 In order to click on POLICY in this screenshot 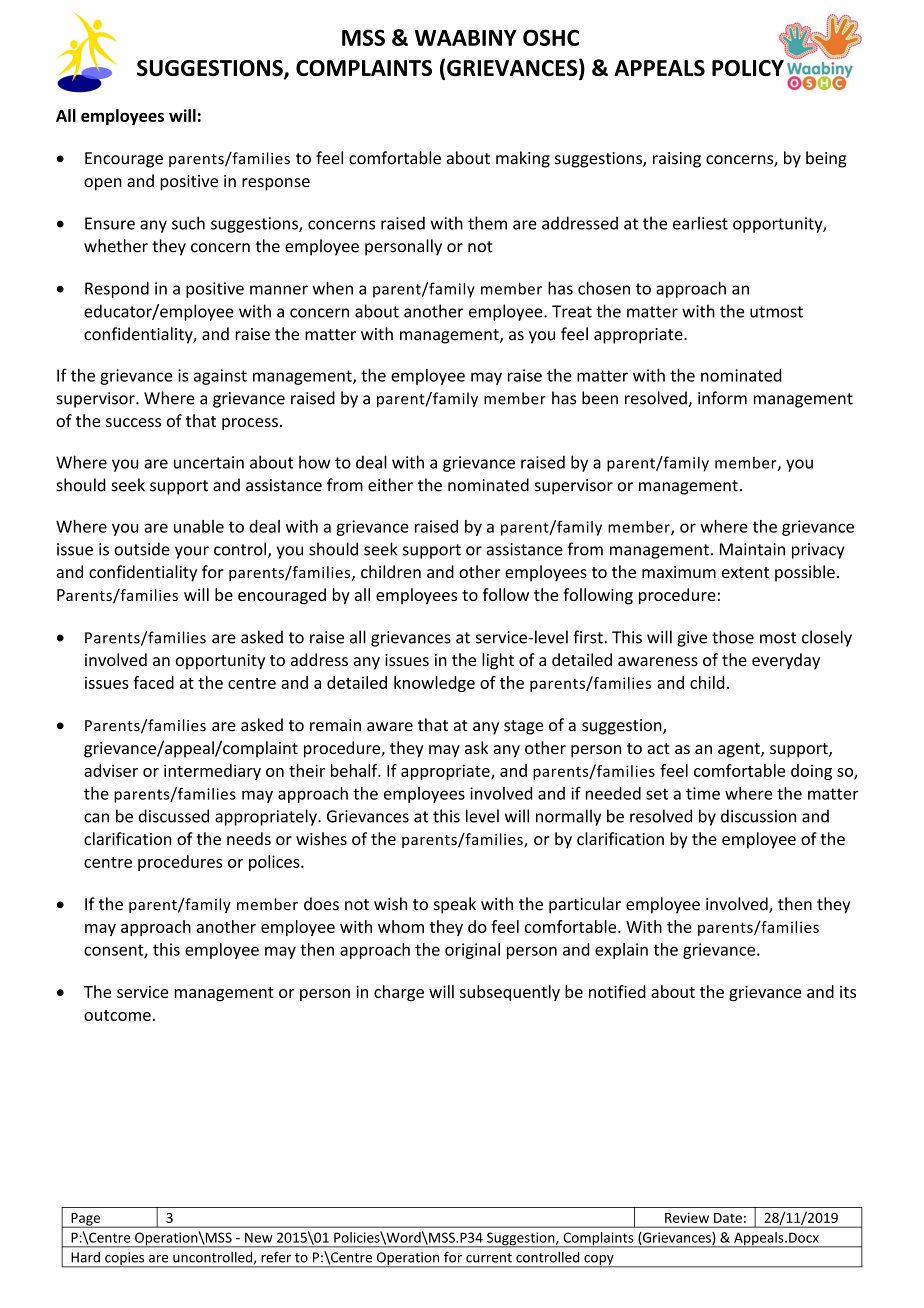, I will do `click(748, 68)`.
